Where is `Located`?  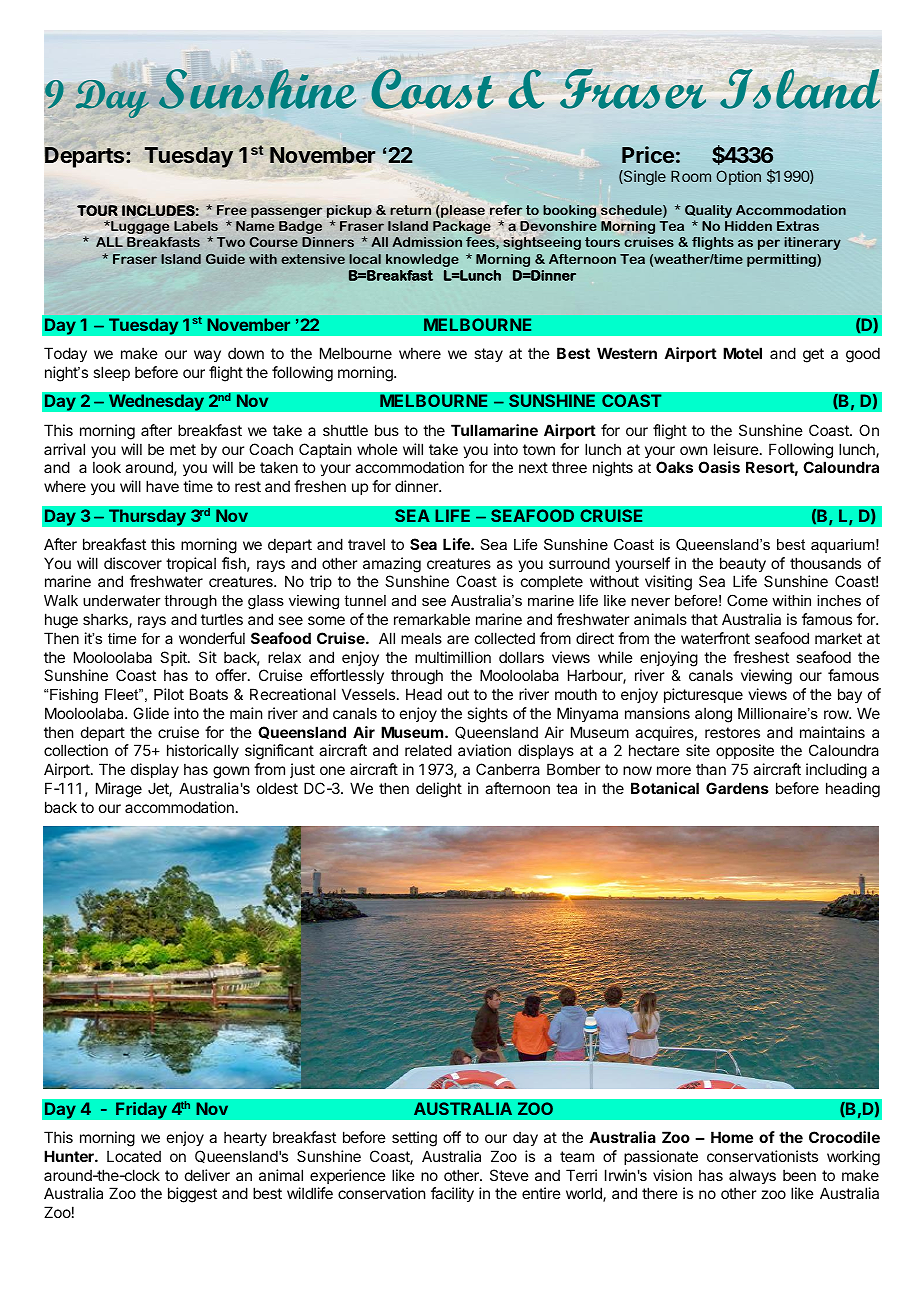 Located is located at coordinates (134, 1156).
